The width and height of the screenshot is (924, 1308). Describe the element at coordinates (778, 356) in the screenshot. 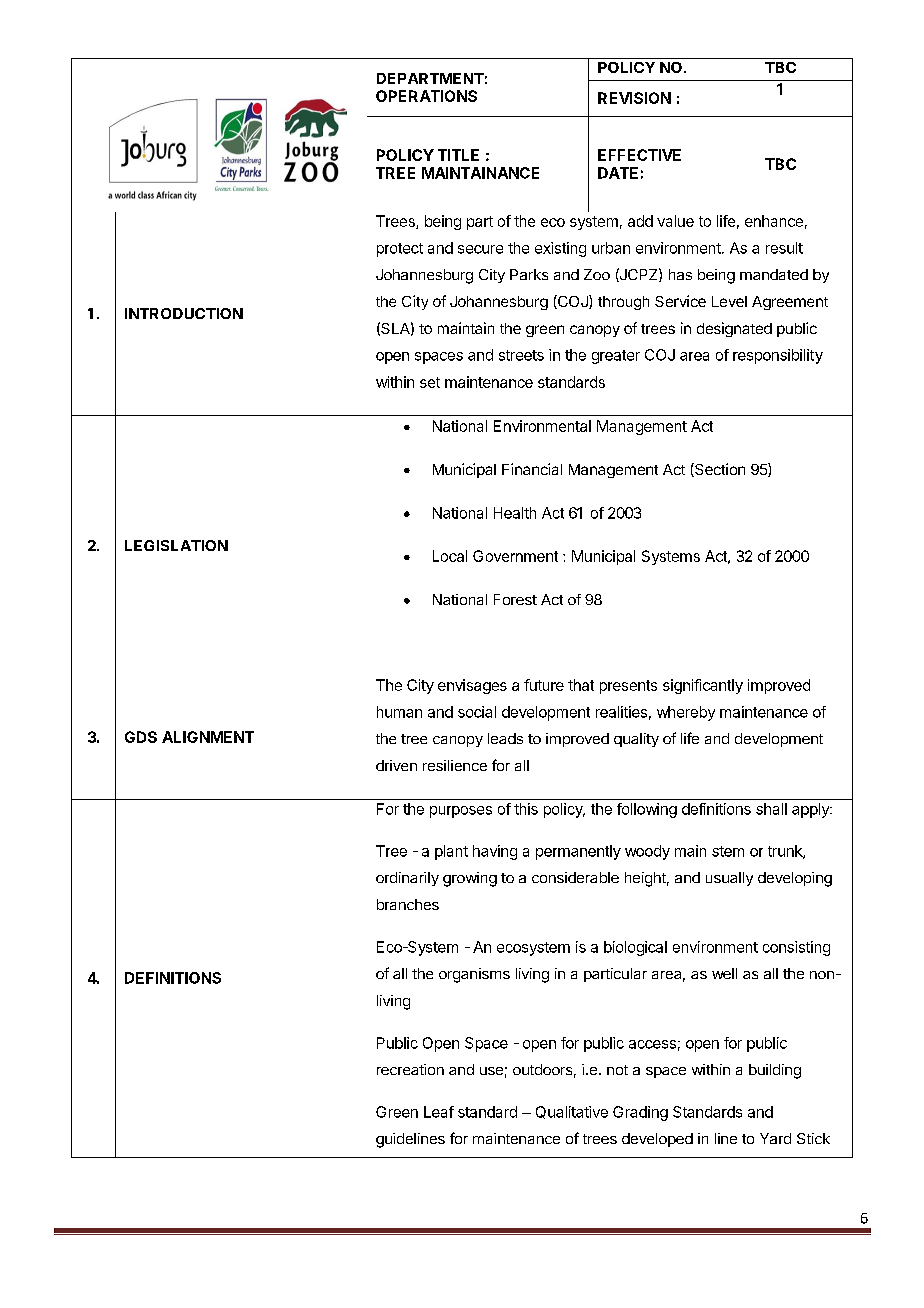

I see `responsibility` at that location.
